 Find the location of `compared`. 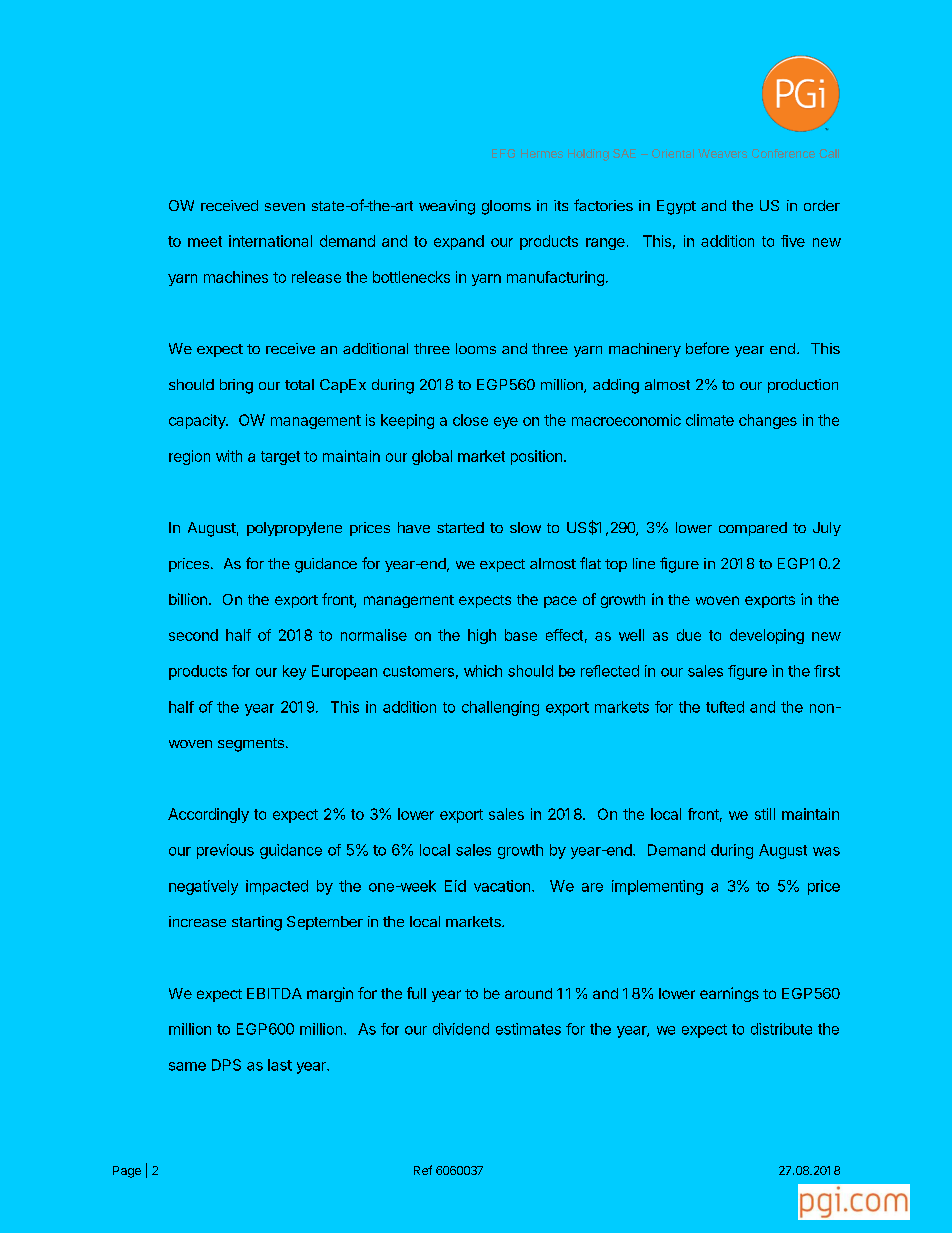

compared is located at coordinates (753, 529).
